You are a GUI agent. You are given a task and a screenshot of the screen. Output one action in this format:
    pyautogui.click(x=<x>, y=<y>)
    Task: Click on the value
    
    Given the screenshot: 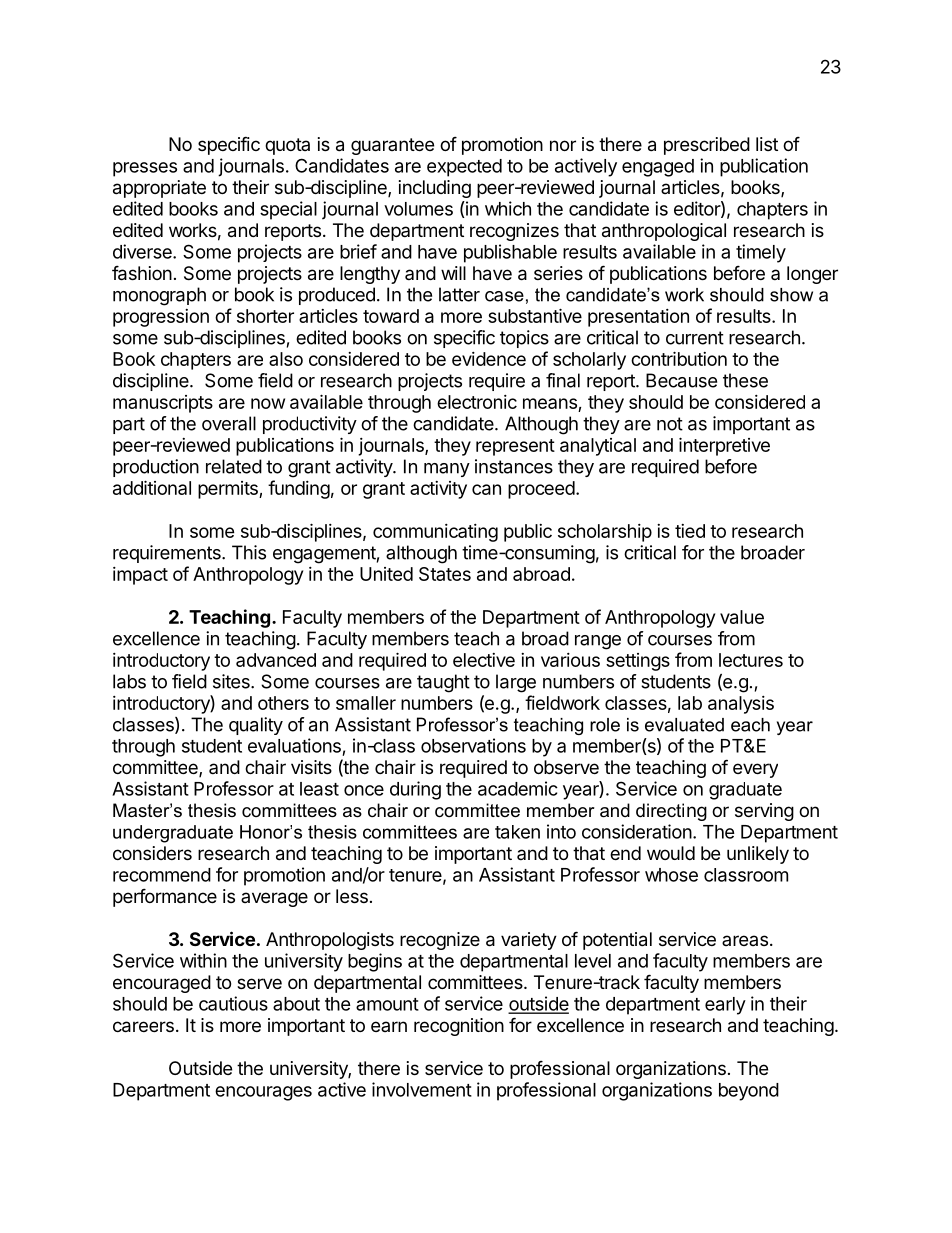 What is the action you would take?
    pyautogui.click(x=742, y=617)
